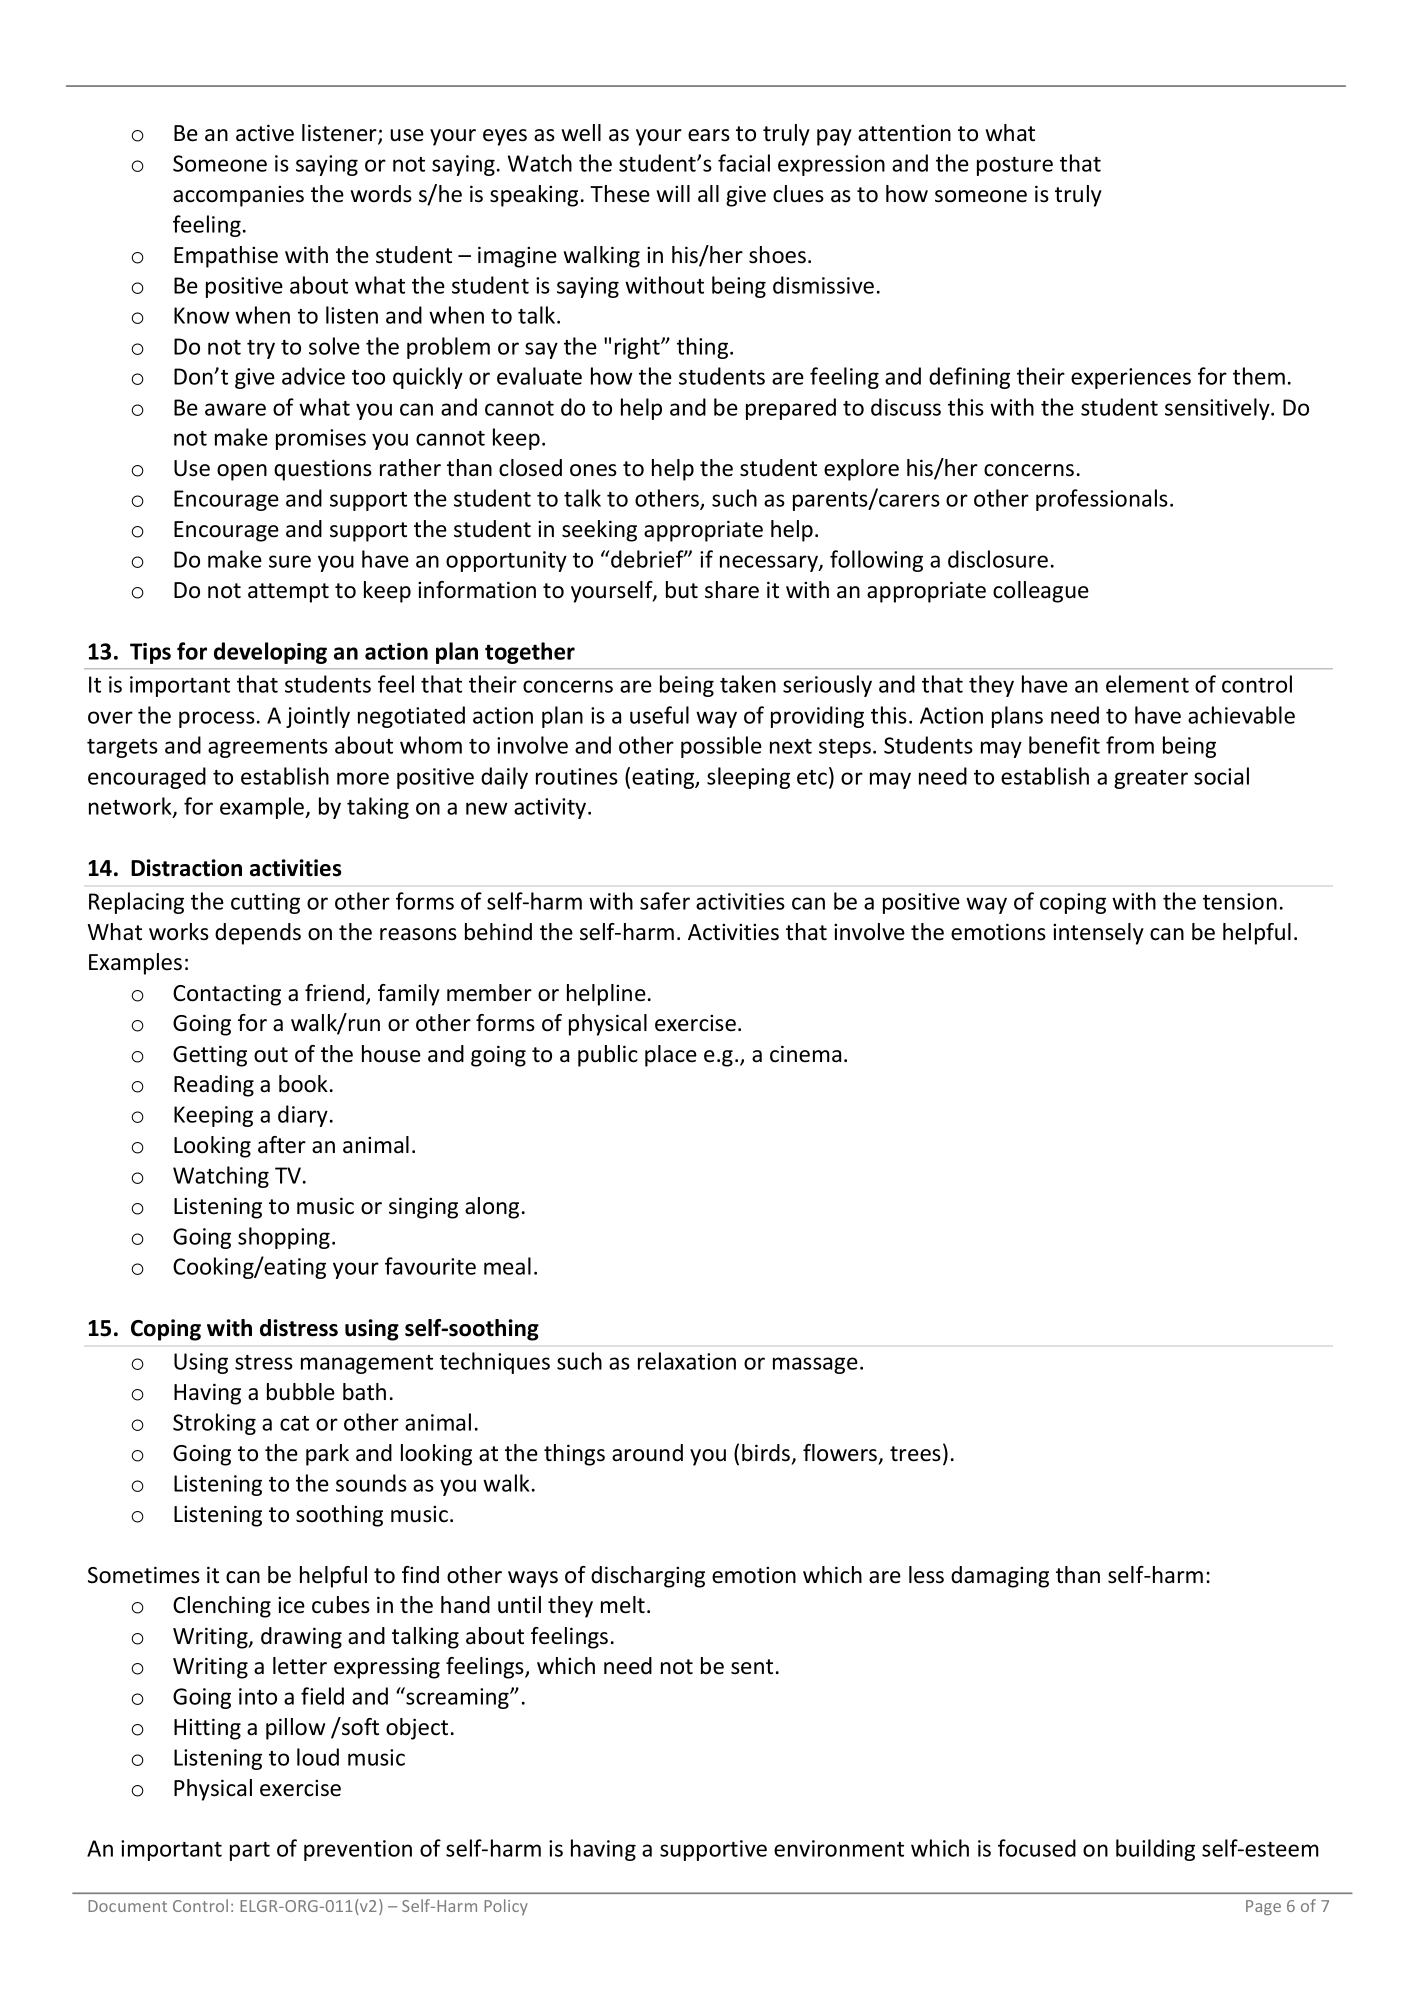  What do you see at coordinates (673, 193) in the image?
I see `will` at bounding box center [673, 193].
